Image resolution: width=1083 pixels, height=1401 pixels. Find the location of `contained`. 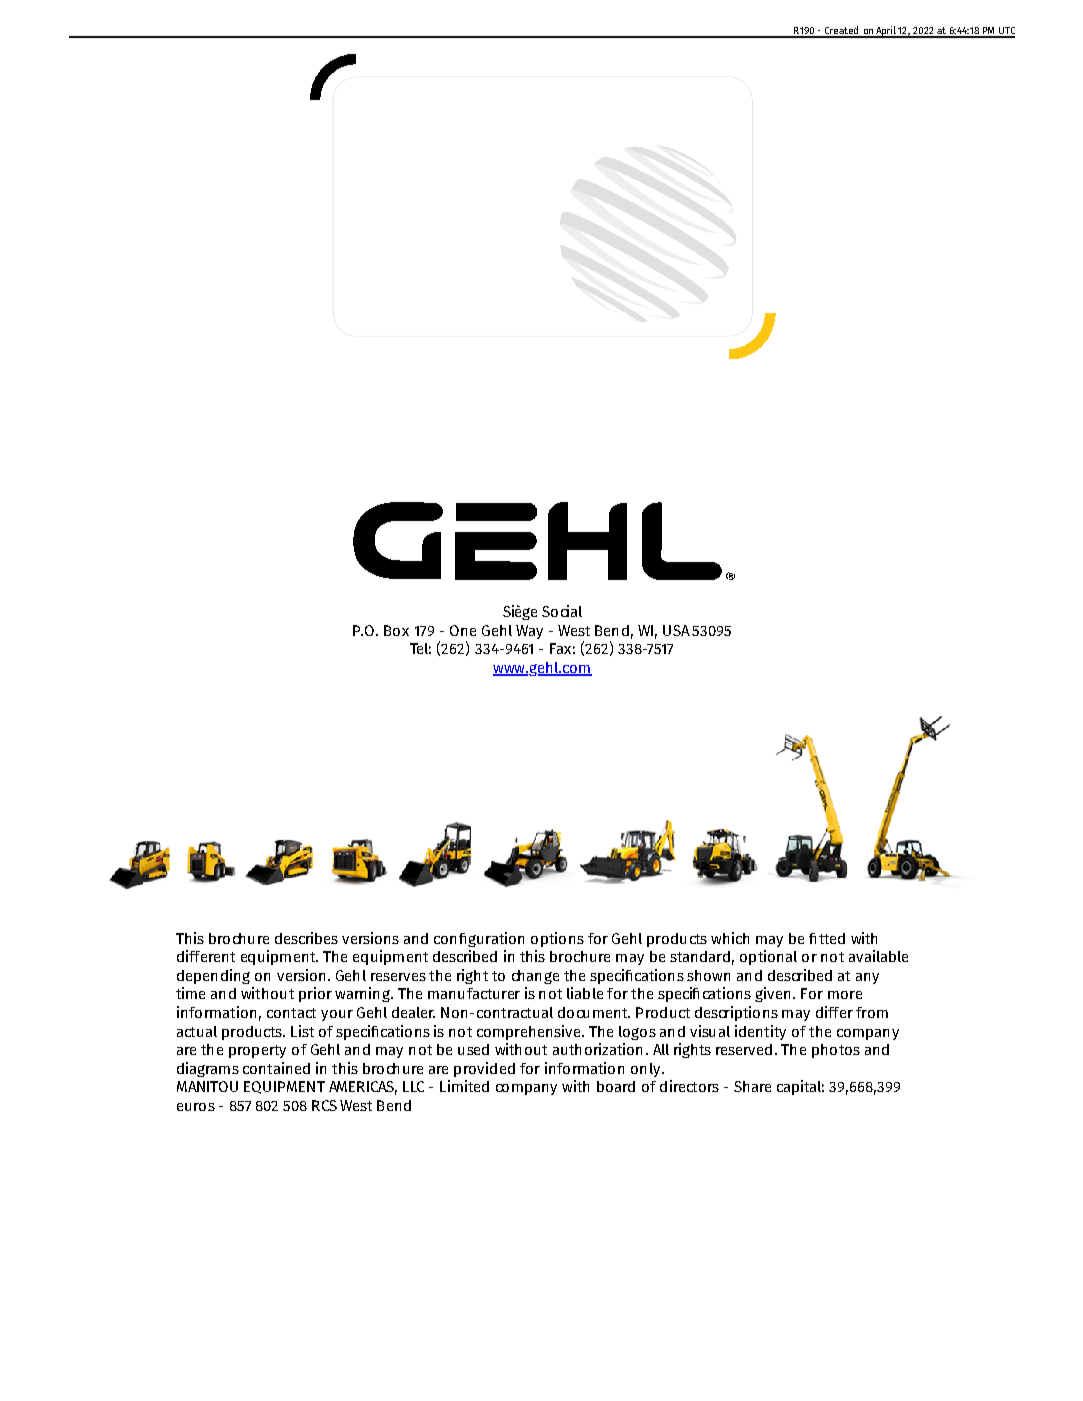

contained is located at coordinates (276, 1068).
